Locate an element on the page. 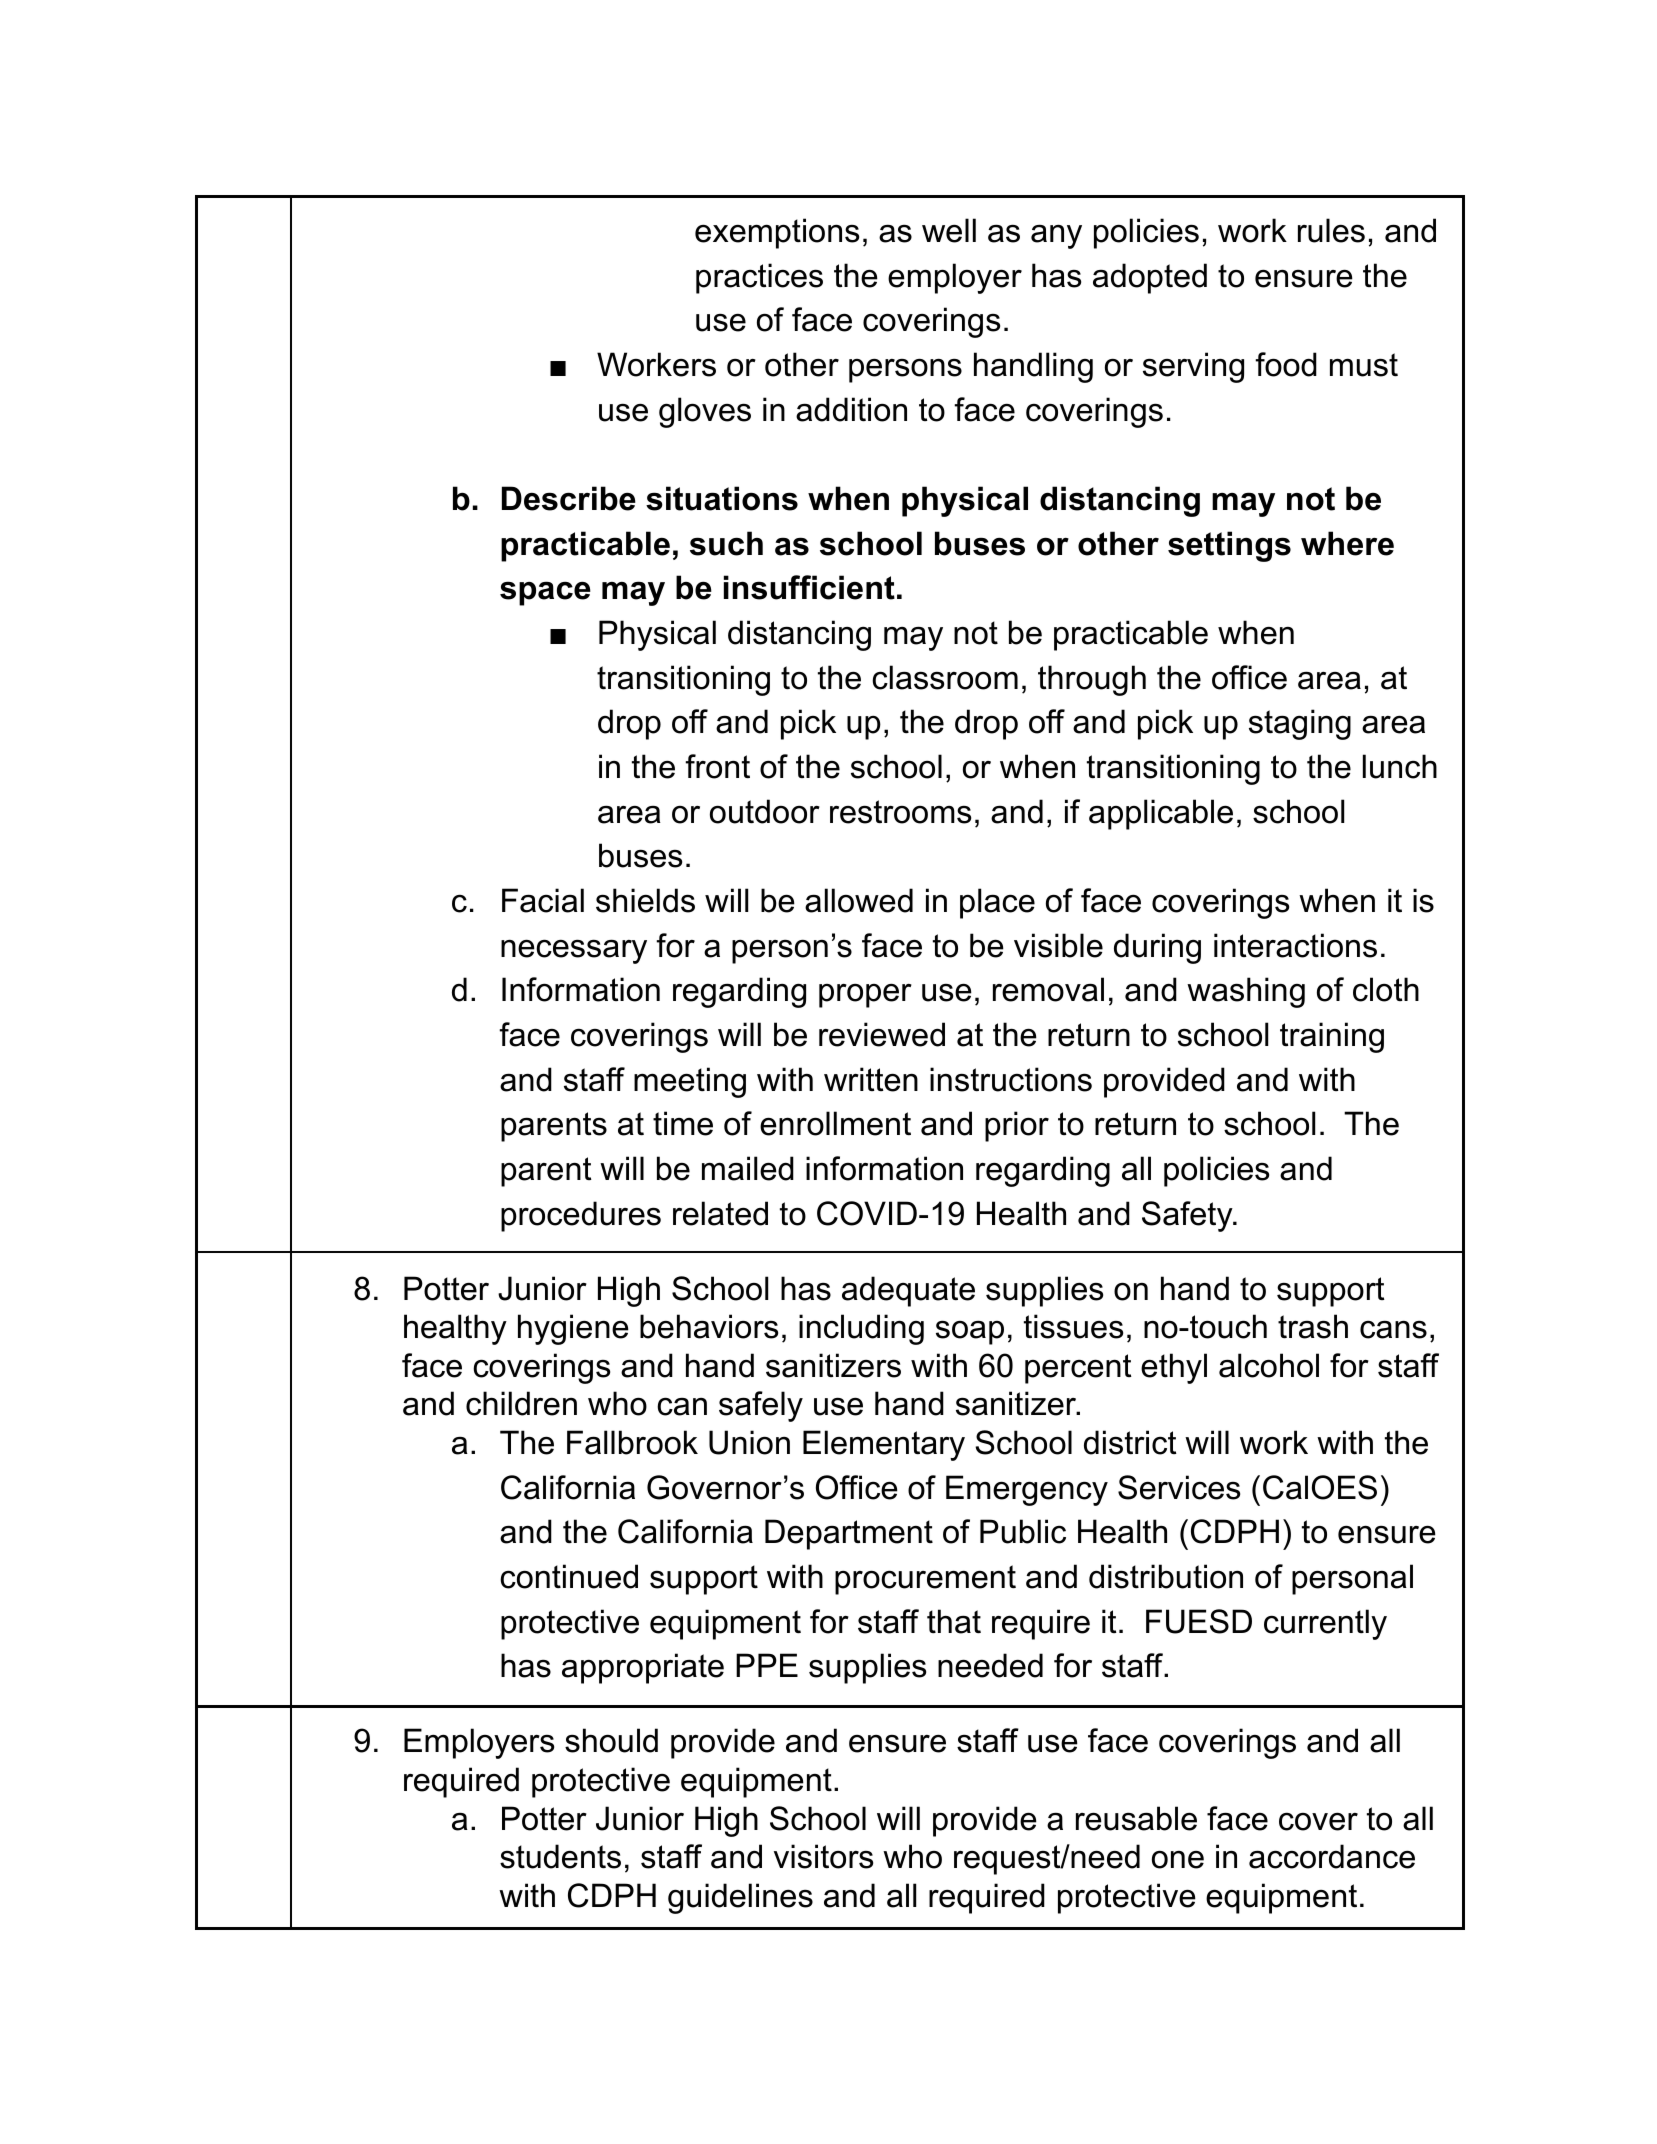 The height and width of the document is (2144, 1657). accordance is located at coordinates (1332, 1856).
